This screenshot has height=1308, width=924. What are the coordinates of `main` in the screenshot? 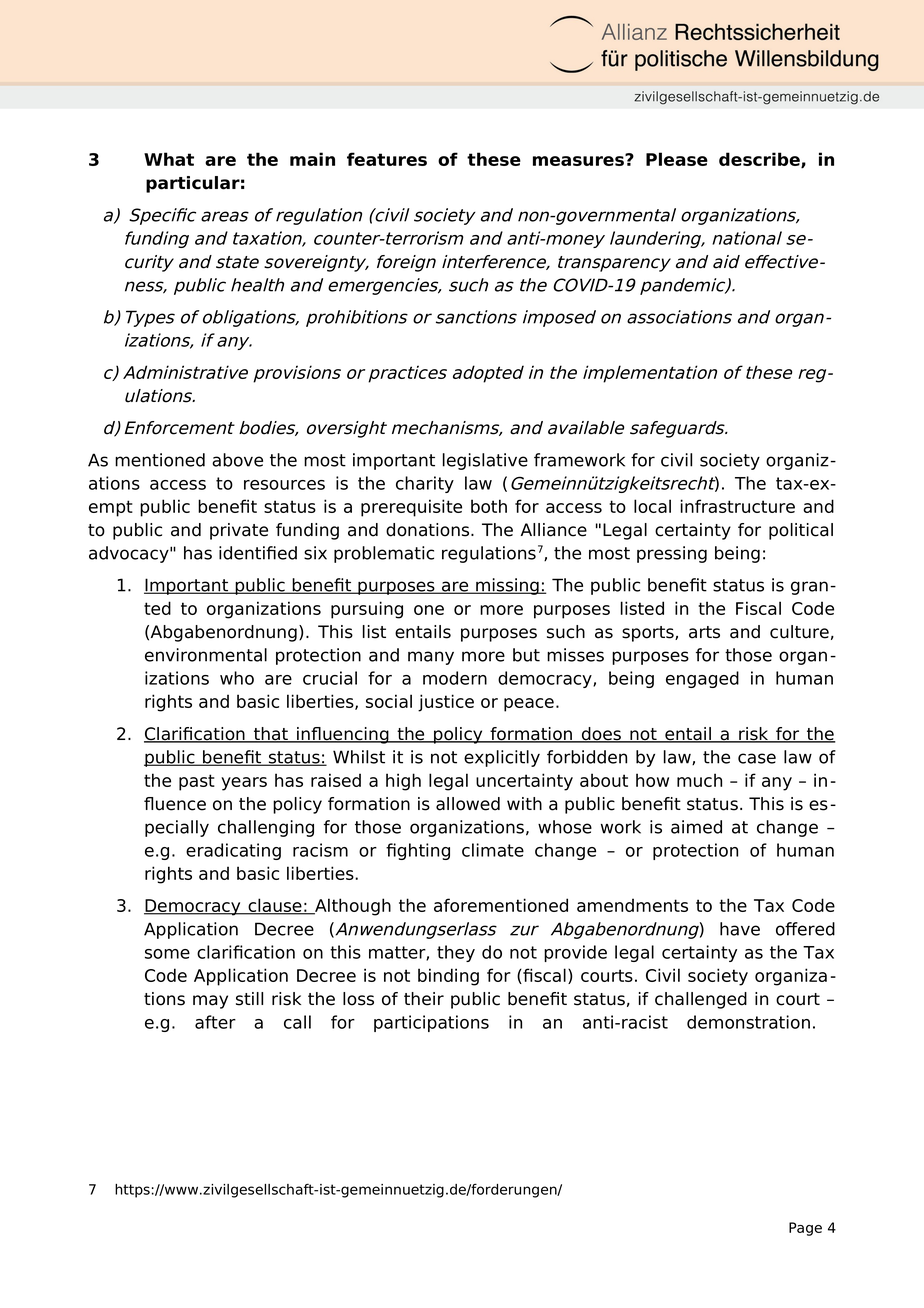 It's located at (312, 159).
